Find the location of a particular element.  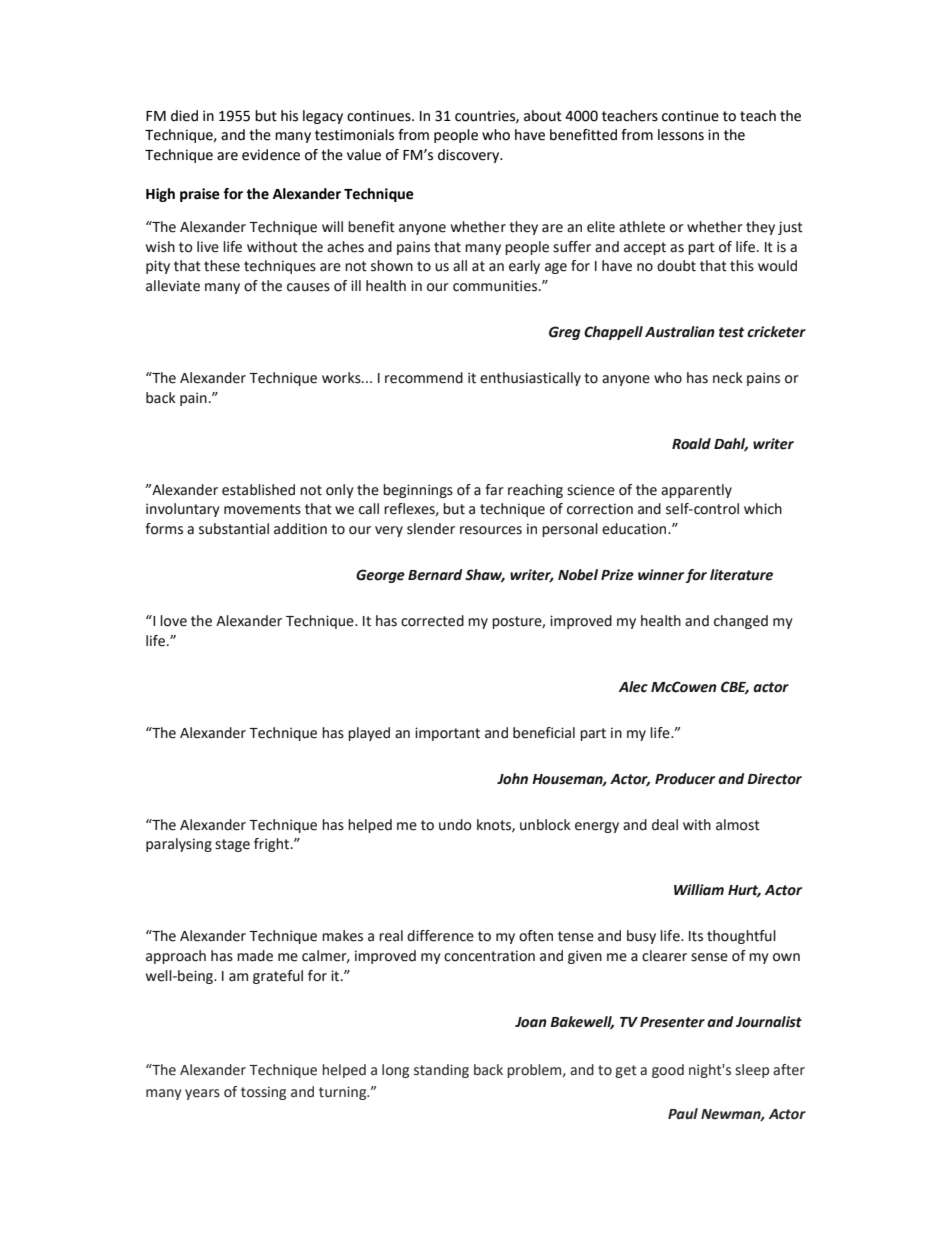

love is located at coordinates (173, 621).
